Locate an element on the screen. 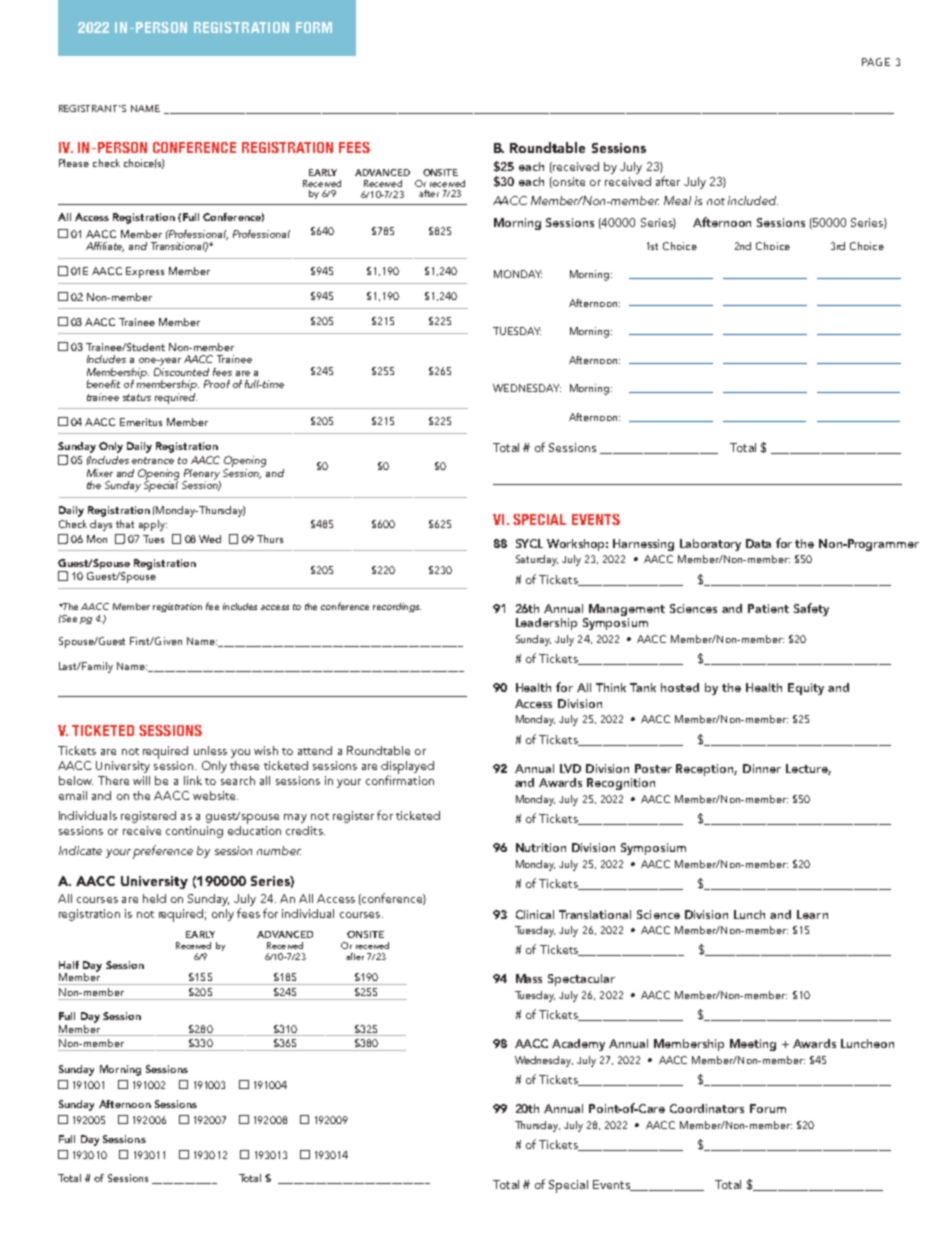 This screenshot has height=1233, width=952. entrance is located at coordinates (153, 460).
